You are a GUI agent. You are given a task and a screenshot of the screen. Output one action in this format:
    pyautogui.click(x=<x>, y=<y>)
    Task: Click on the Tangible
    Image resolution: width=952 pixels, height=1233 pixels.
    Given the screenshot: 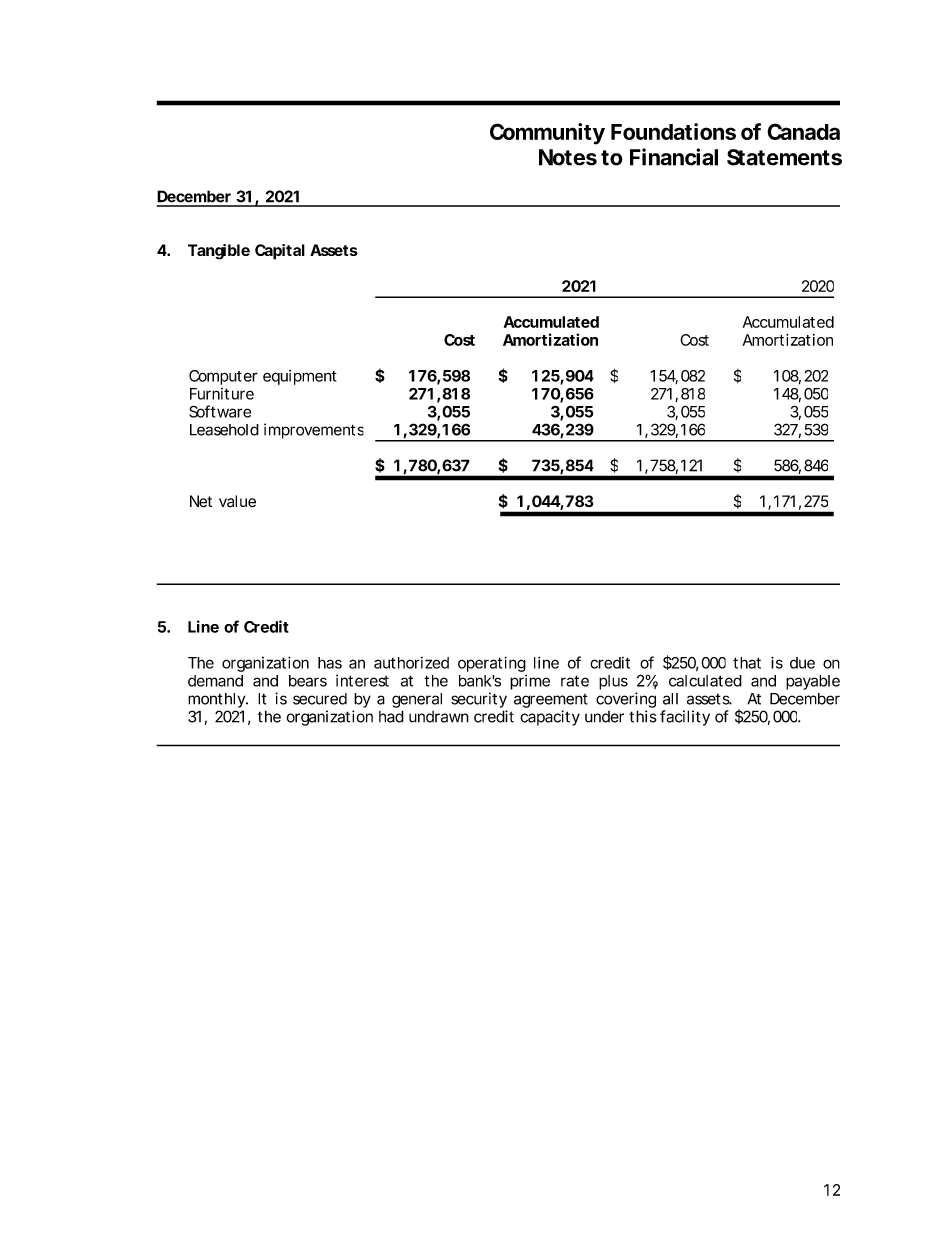 What is the action you would take?
    pyautogui.click(x=219, y=252)
